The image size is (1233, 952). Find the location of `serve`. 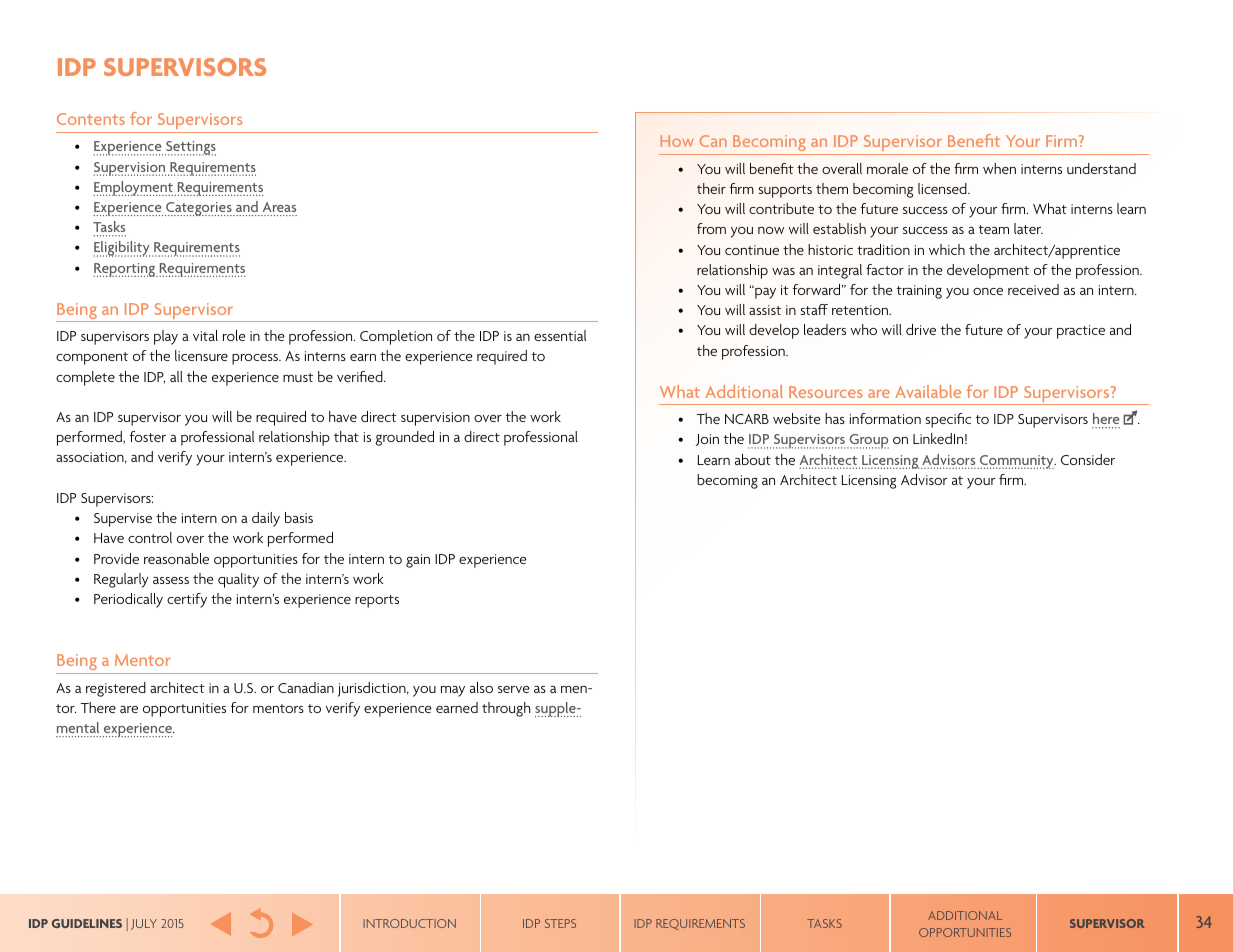

serve is located at coordinates (514, 689).
